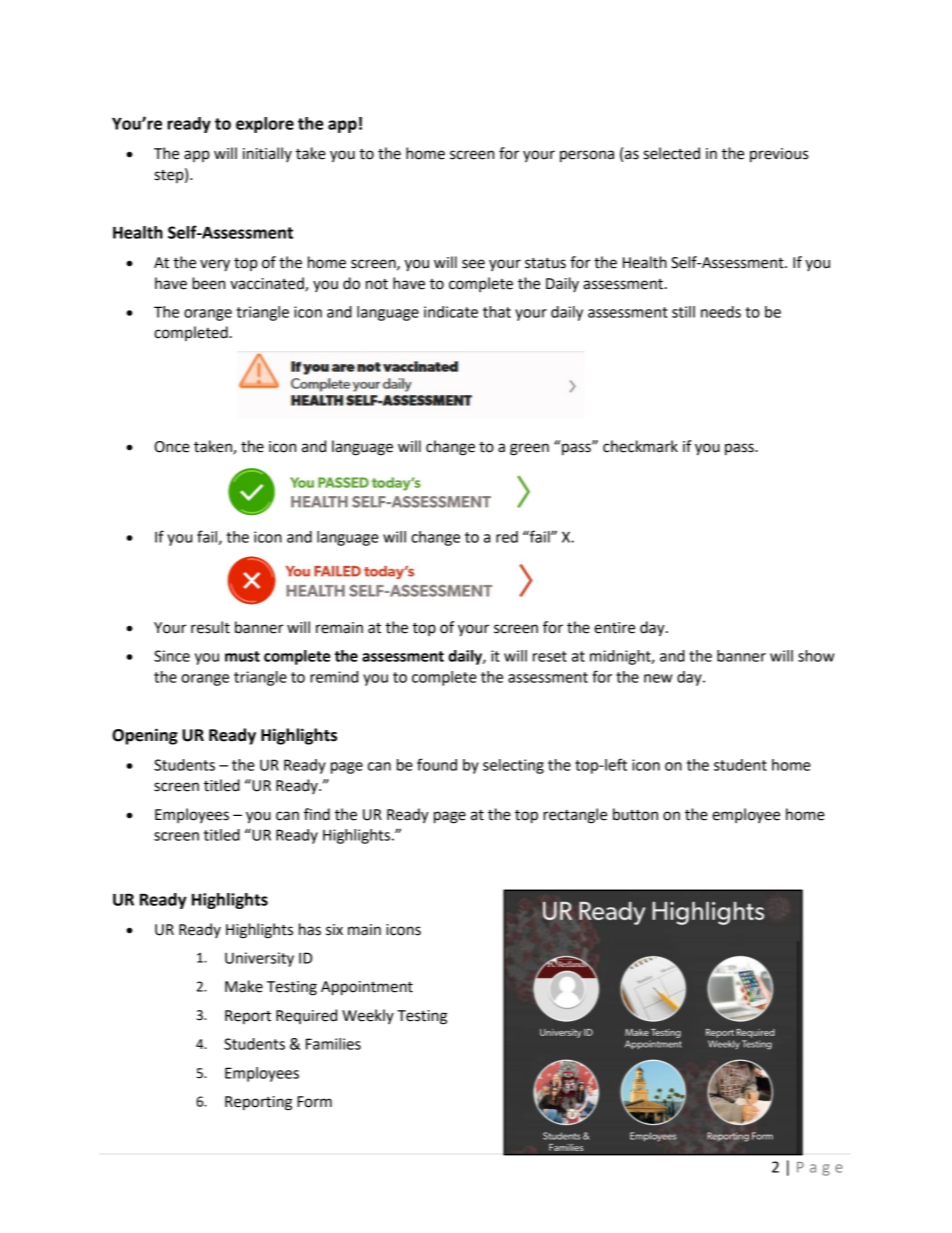  Describe the element at coordinates (314, 1102) in the screenshot. I see `Form` at that location.
